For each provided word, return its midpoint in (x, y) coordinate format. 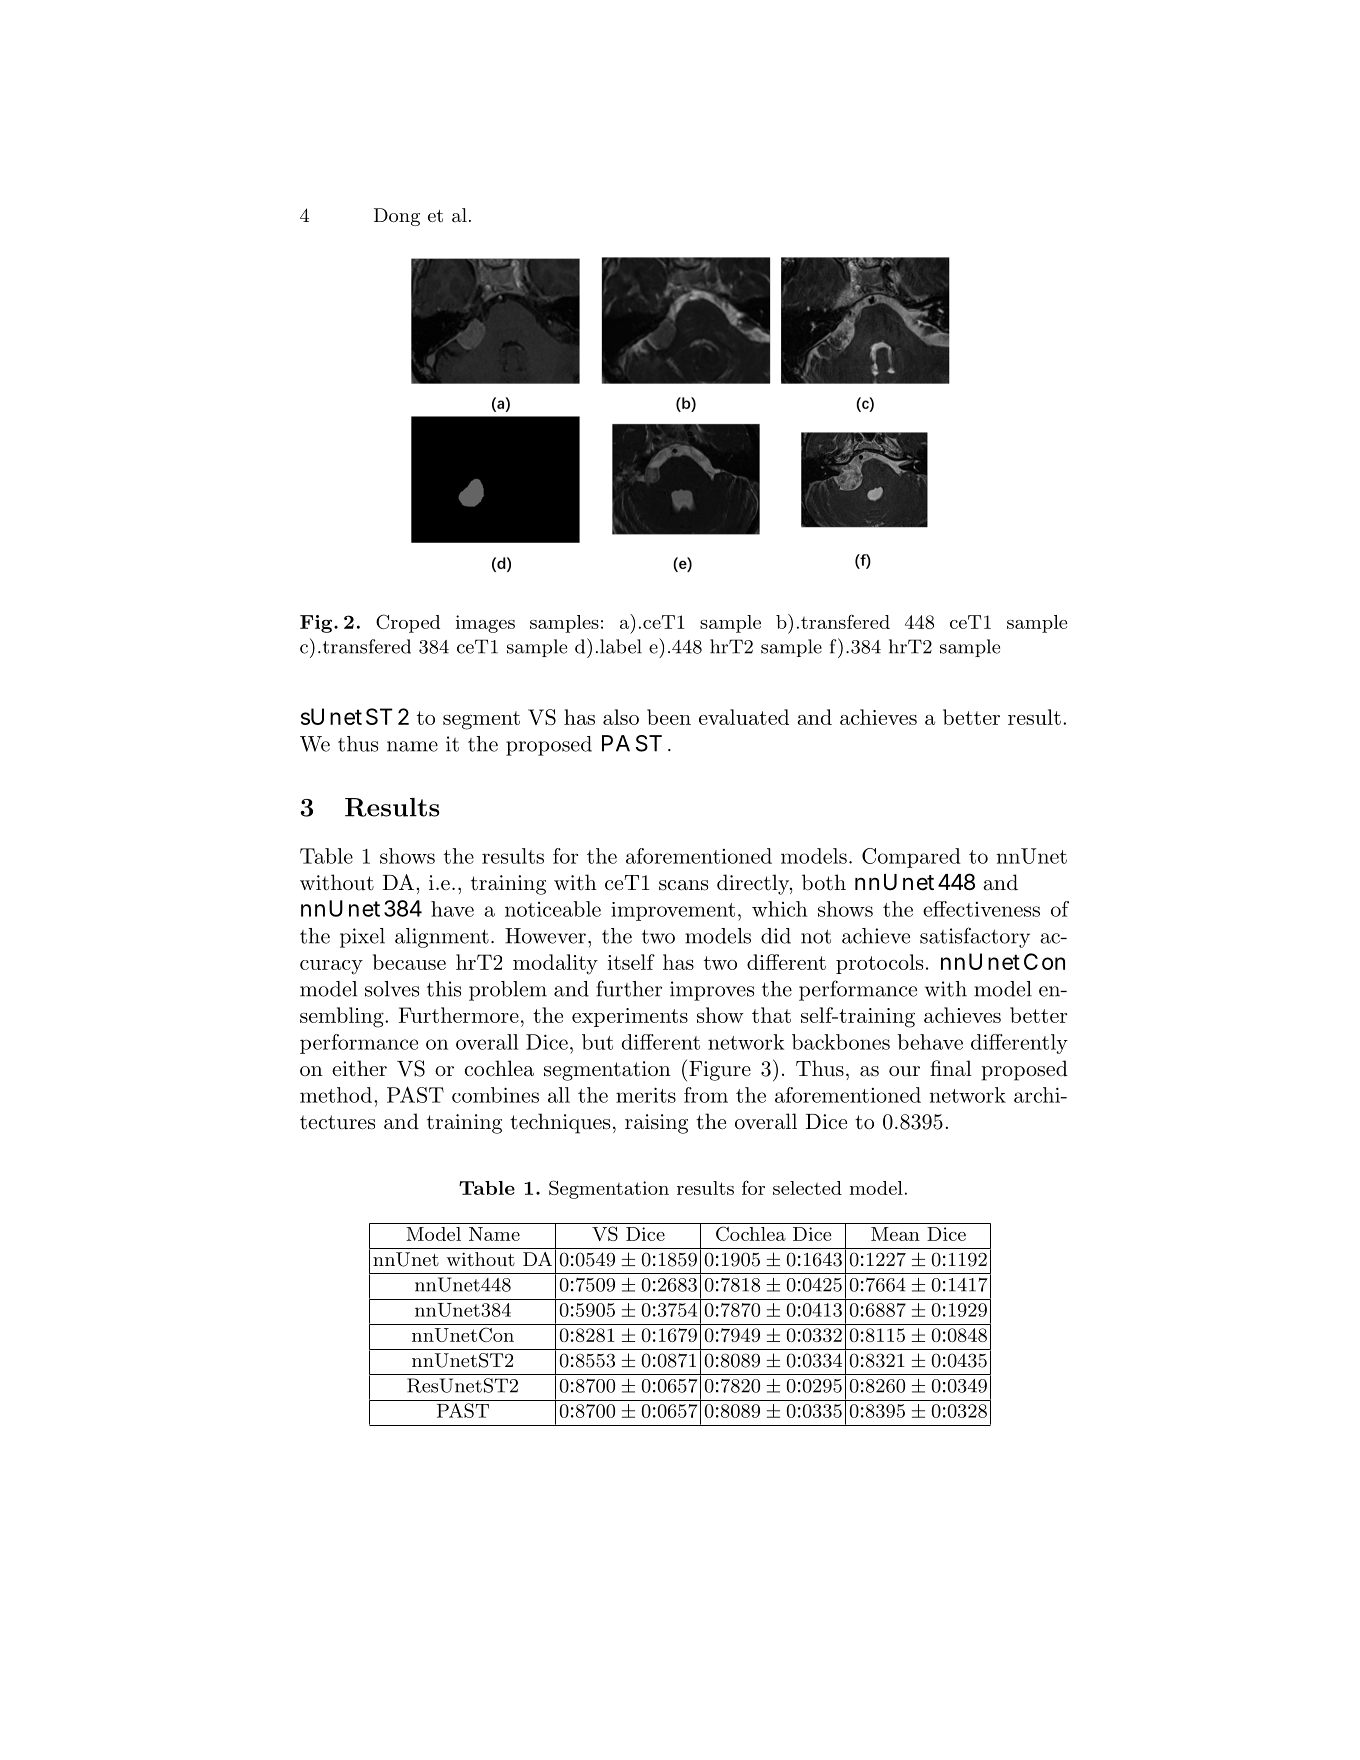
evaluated (744, 717)
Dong (397, 217)
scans (683, 885)
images (485, 624)
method (336, 1095)
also (621, 717)
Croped (408, 623)
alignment (442, 938)
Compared (911, 858)
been (669, 717)
